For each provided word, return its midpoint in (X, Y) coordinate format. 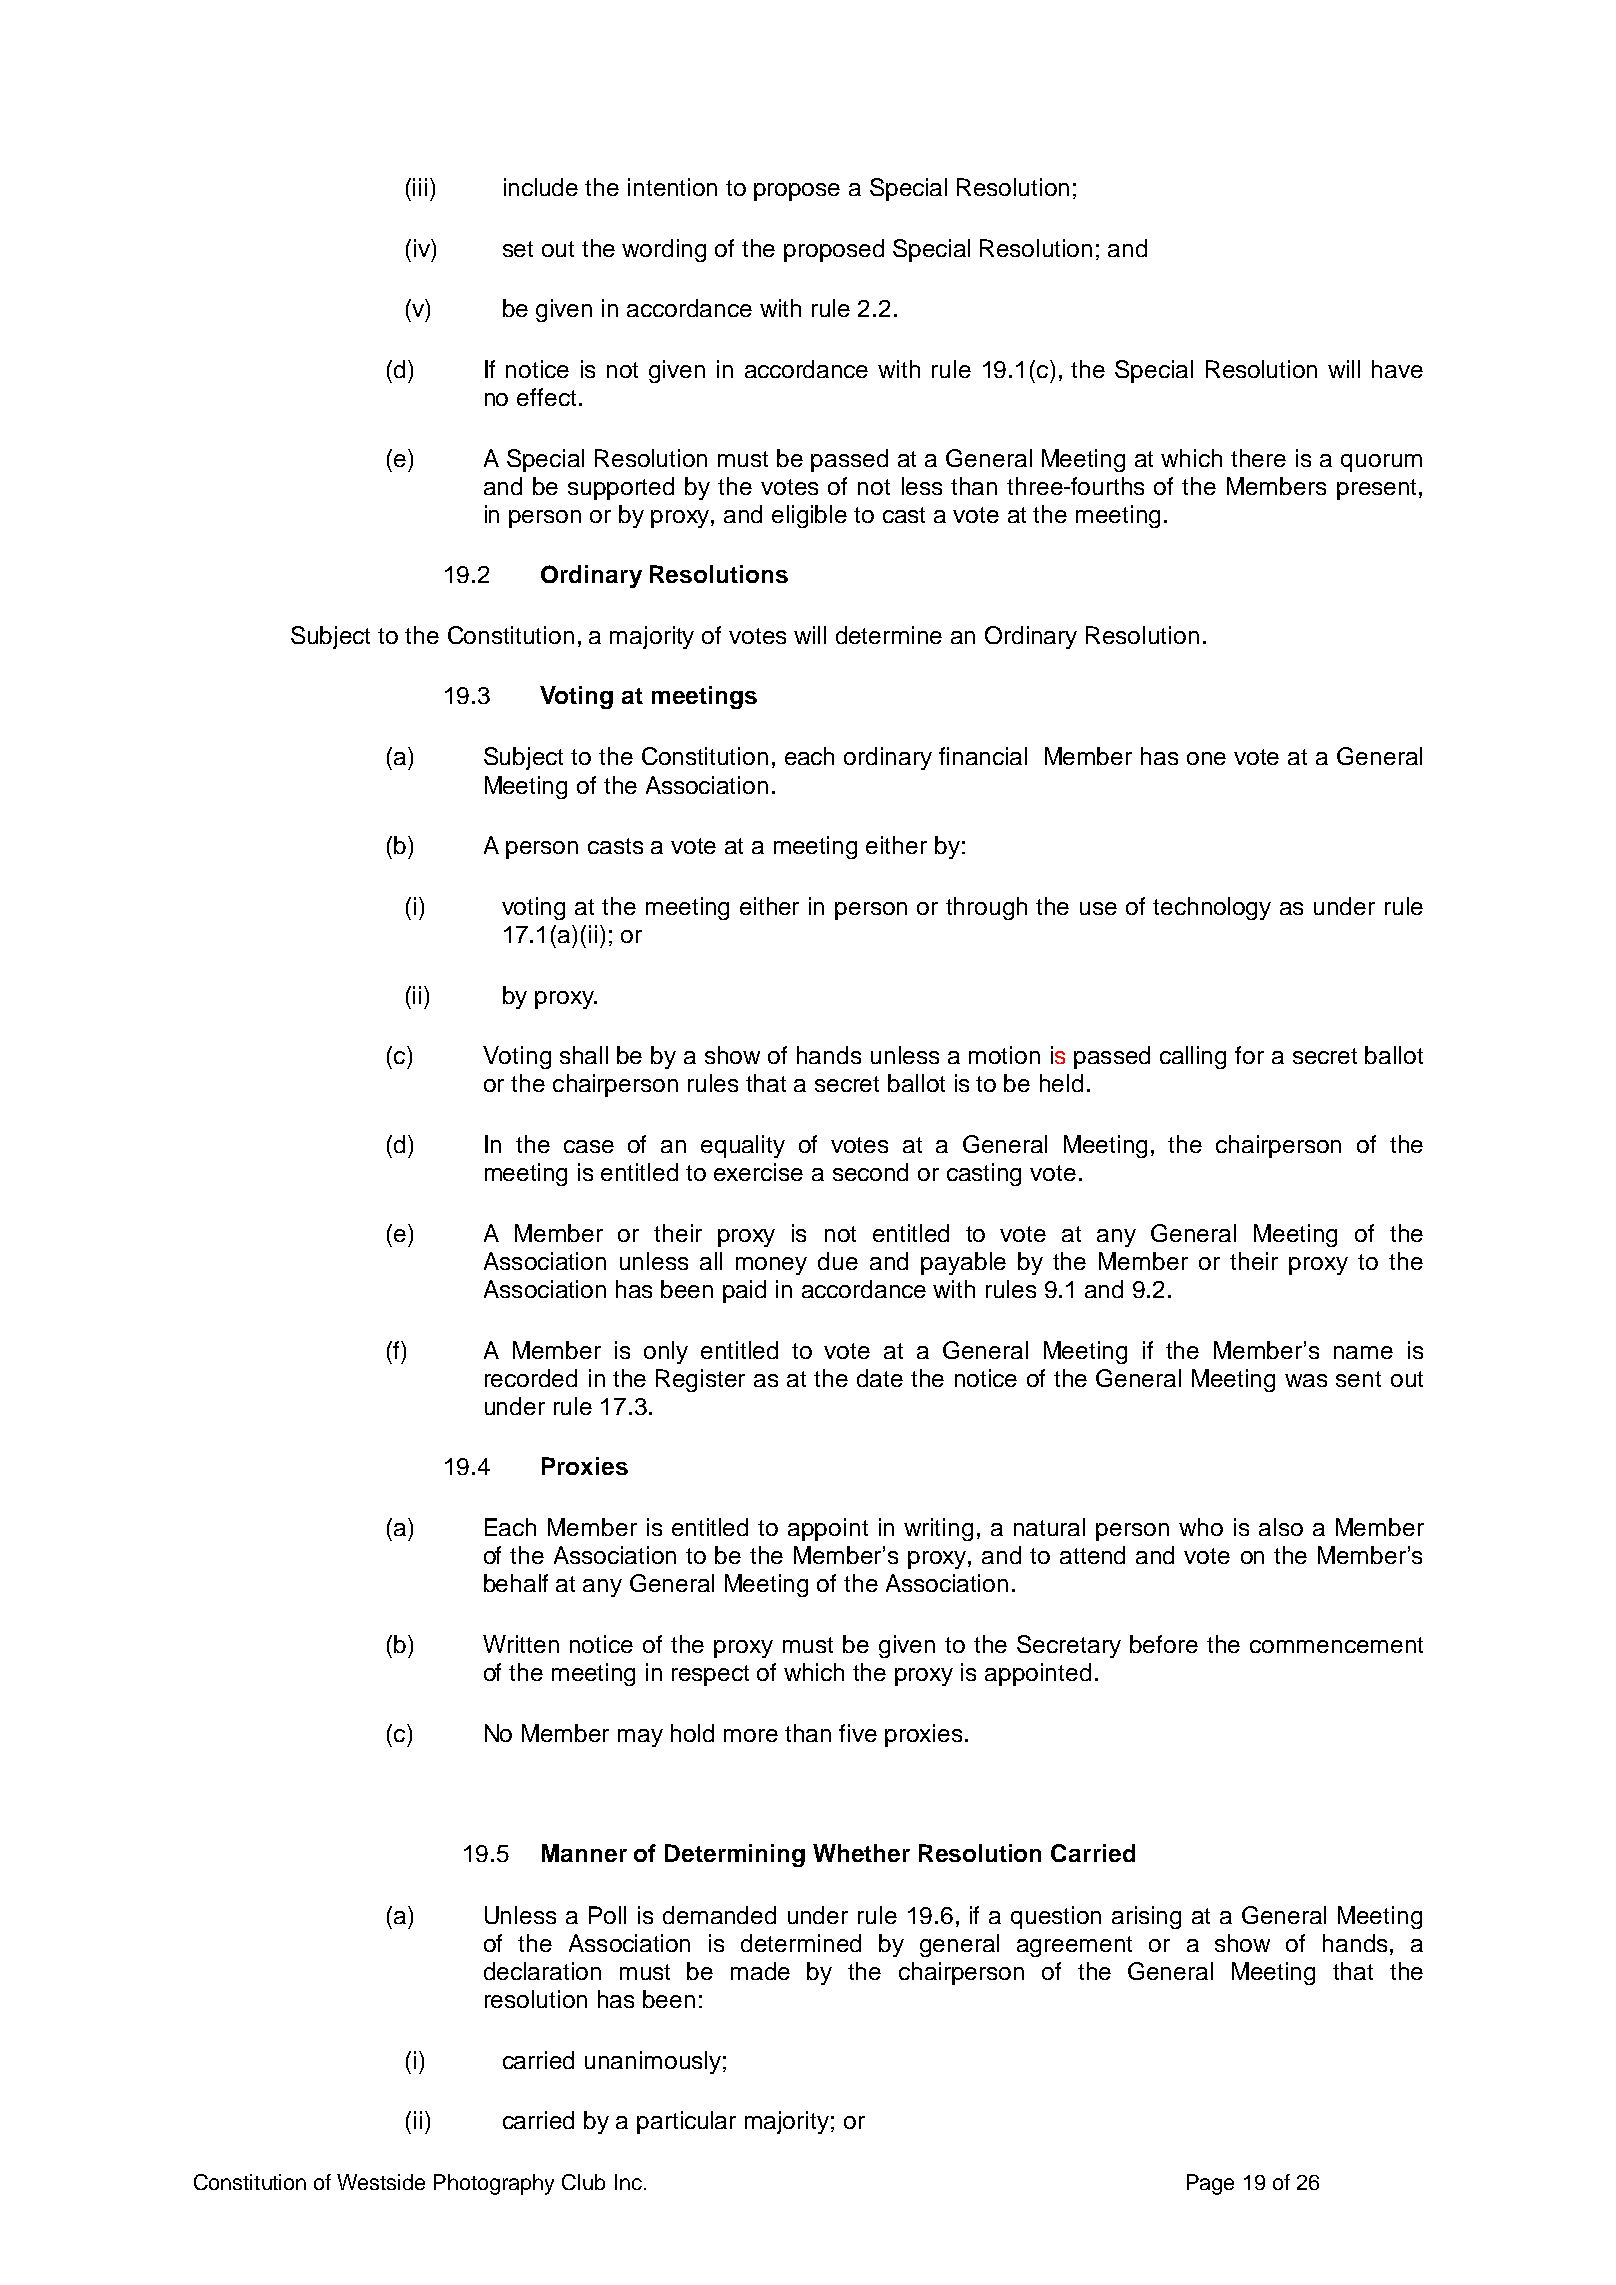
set (518, 249)
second (870, 1172)
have (1397, 369)
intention (672, 187)
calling (1193, 1057)
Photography (494, 2184)
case (589, 1146)
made (760, 1971)
